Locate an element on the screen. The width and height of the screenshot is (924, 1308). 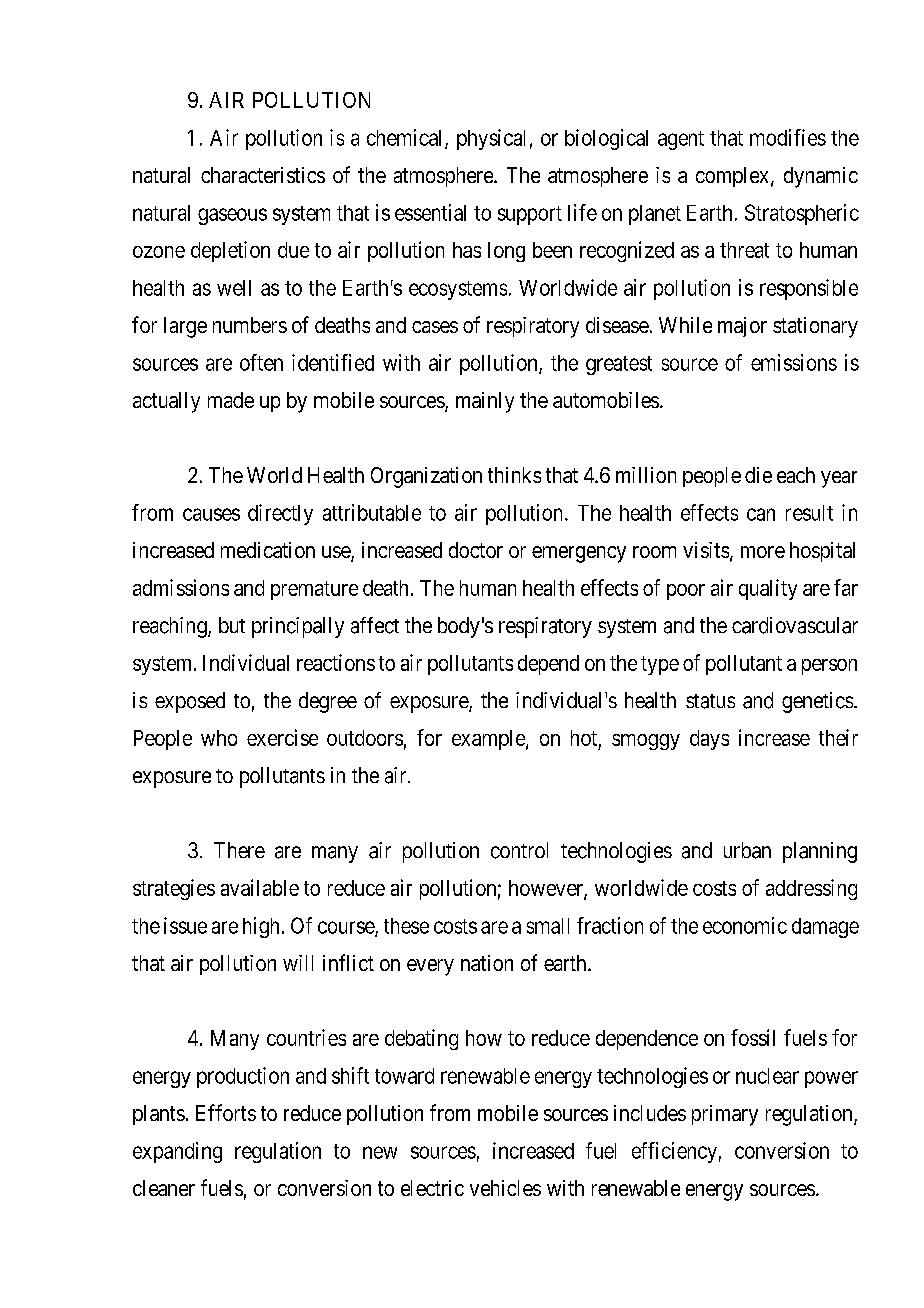
Efforts is located at coordinates (226, 1112).
